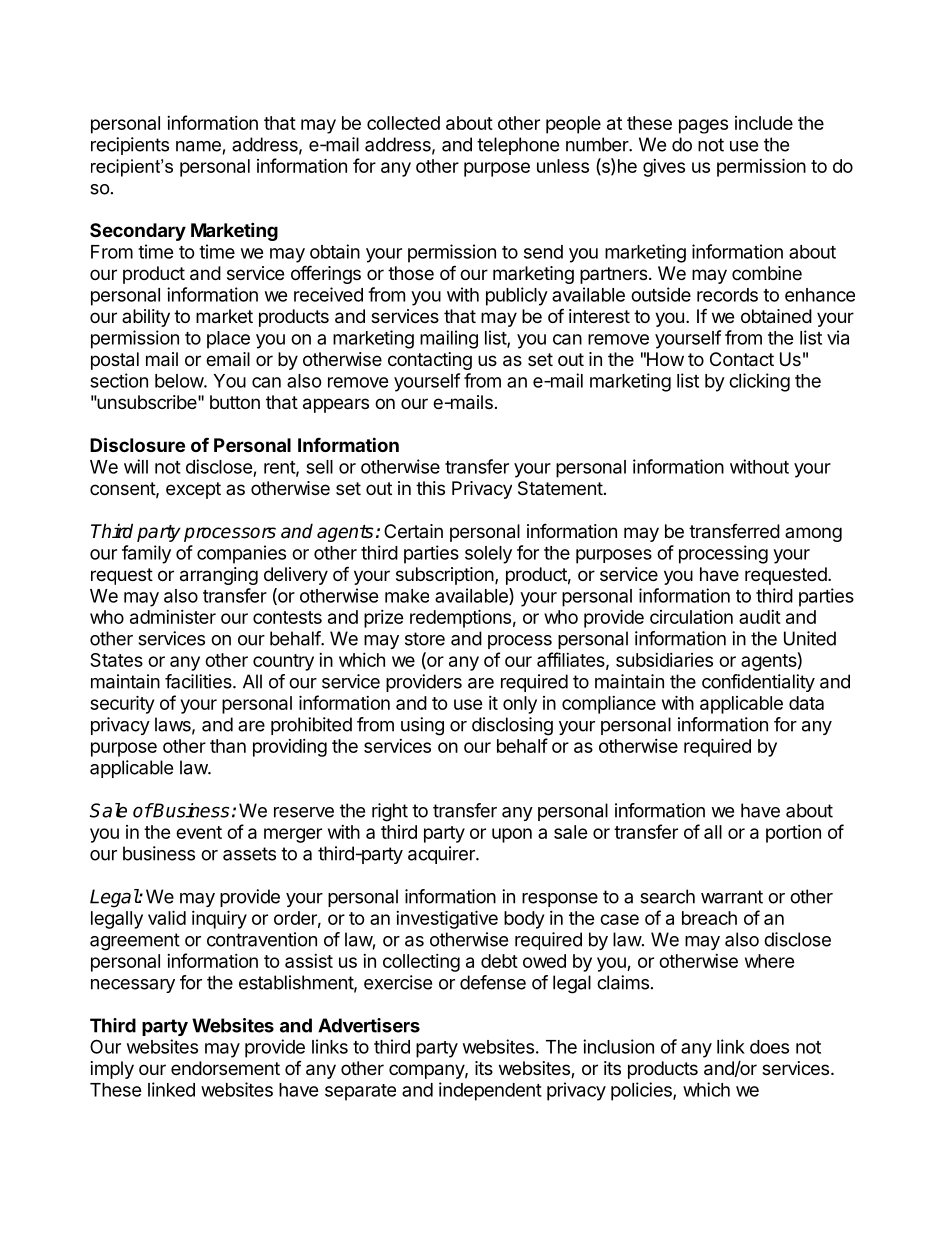 The height and width of the screenshot is (1233, 952). Describe the element at coordinates (430, 488) in the screenshot. I see `this` at that location.
